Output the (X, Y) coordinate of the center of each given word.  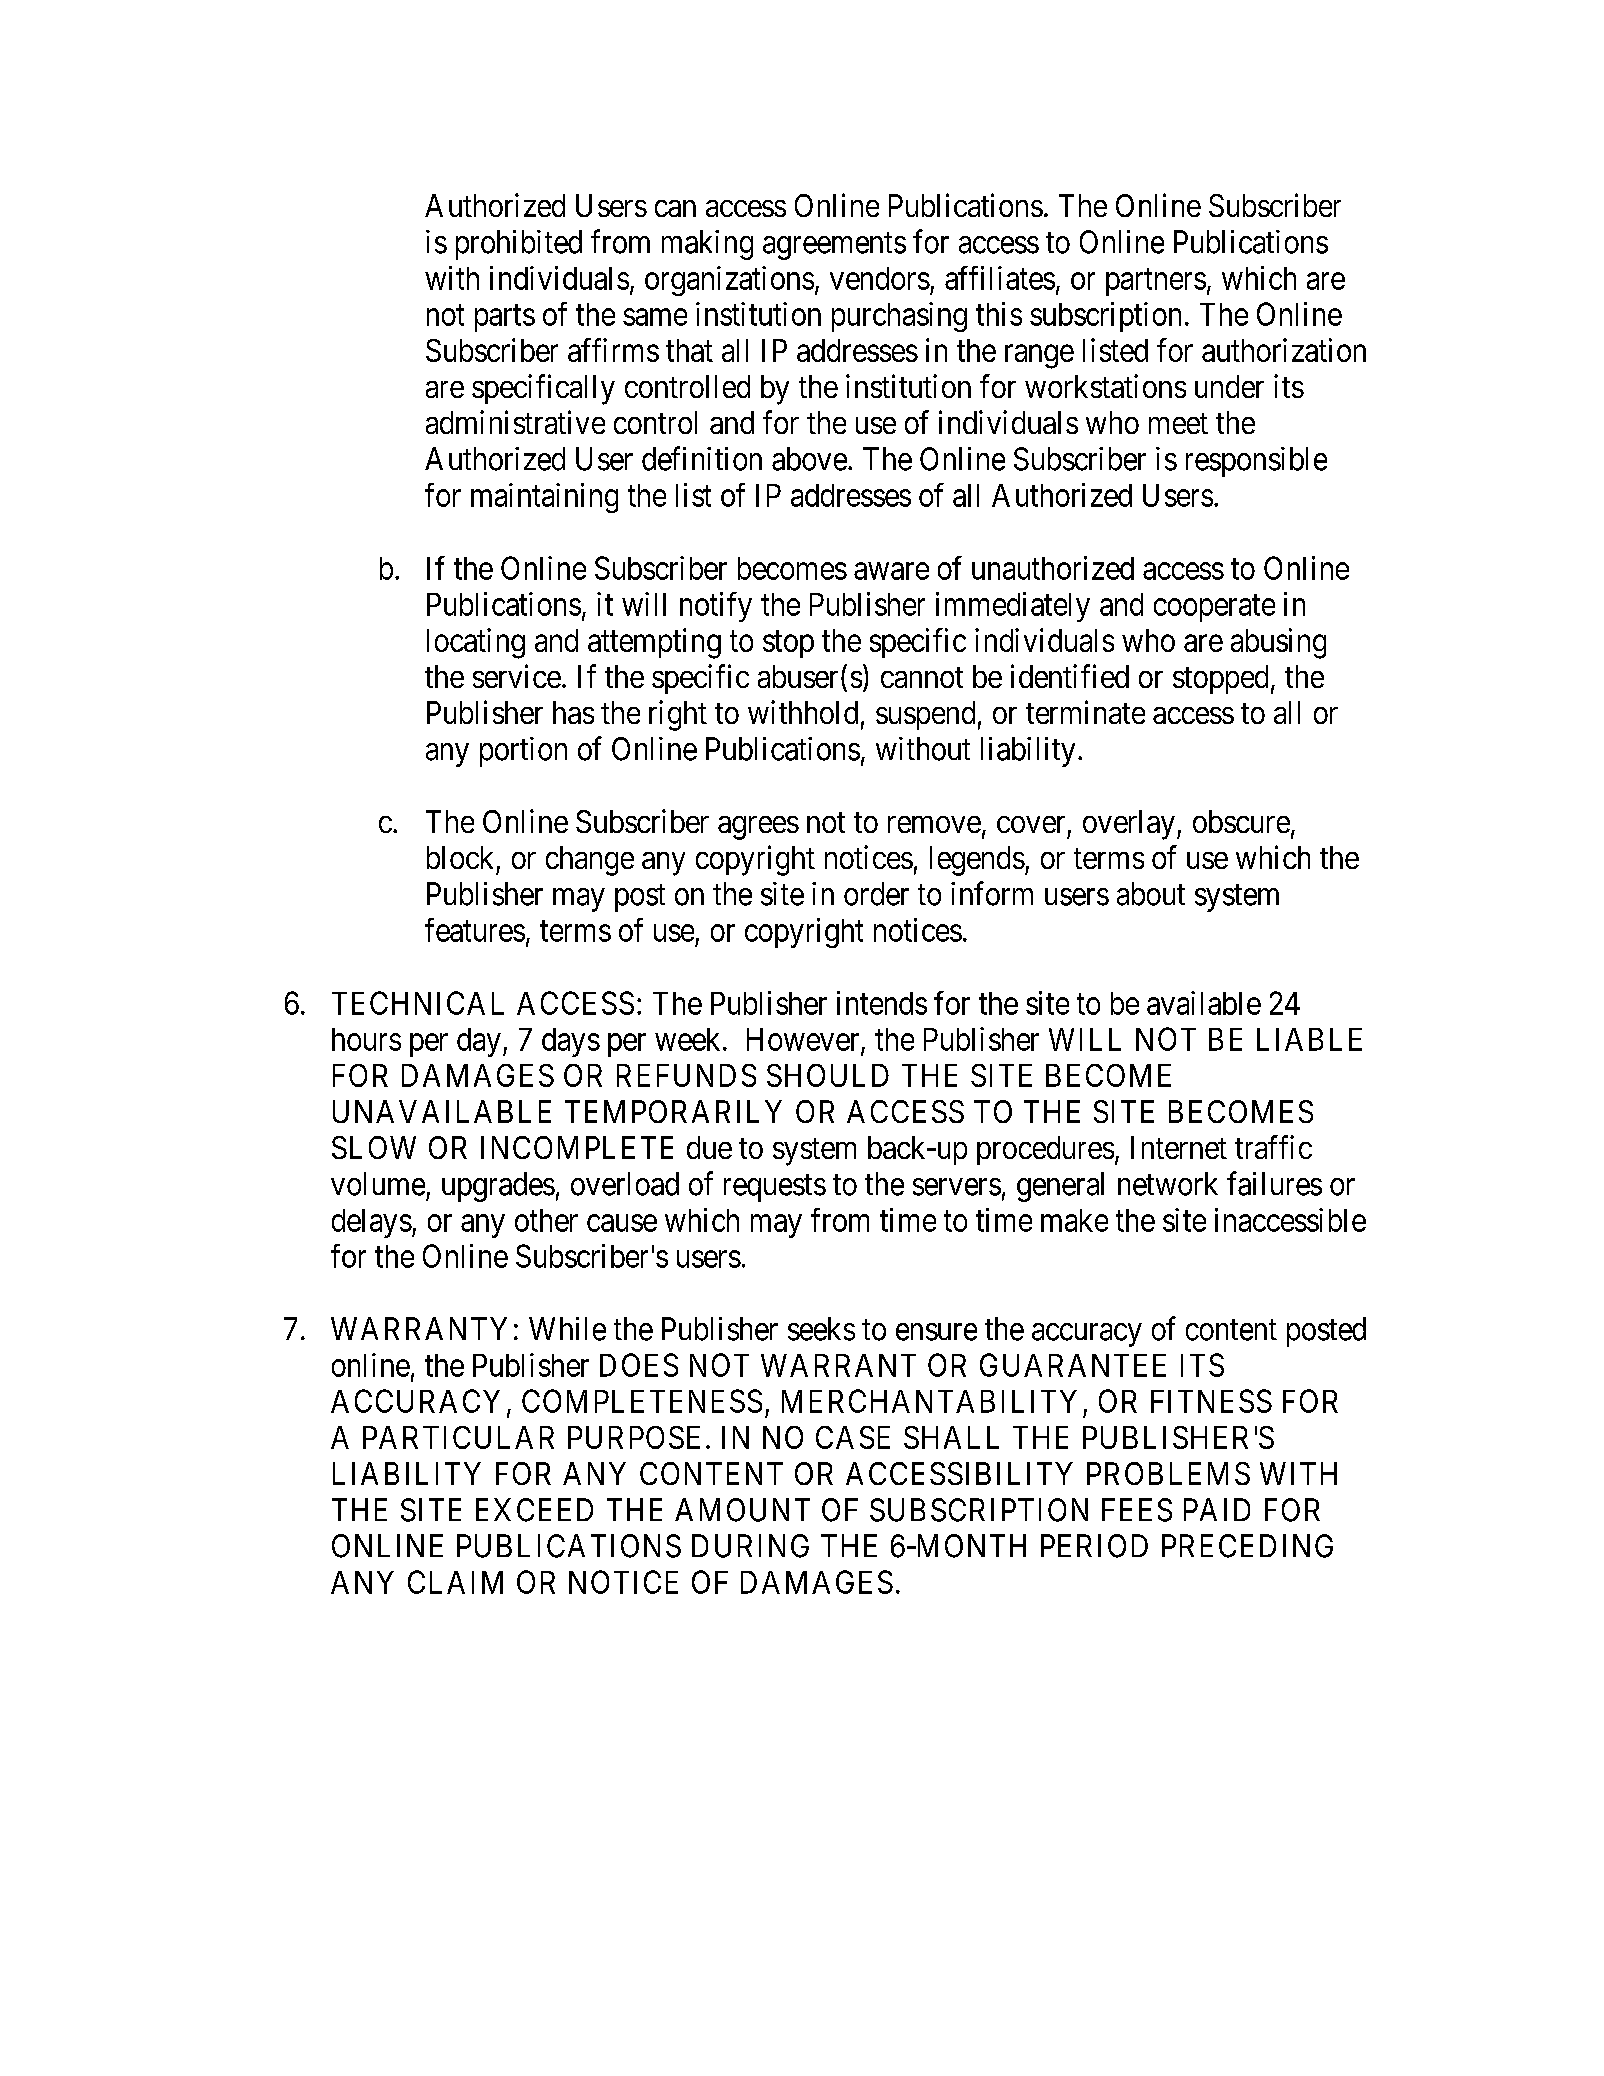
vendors (880, 278)
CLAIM (455, 1582)
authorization (1284, 350)
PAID (1217, 1509)
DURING (750, 1546)
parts (505, 318)
